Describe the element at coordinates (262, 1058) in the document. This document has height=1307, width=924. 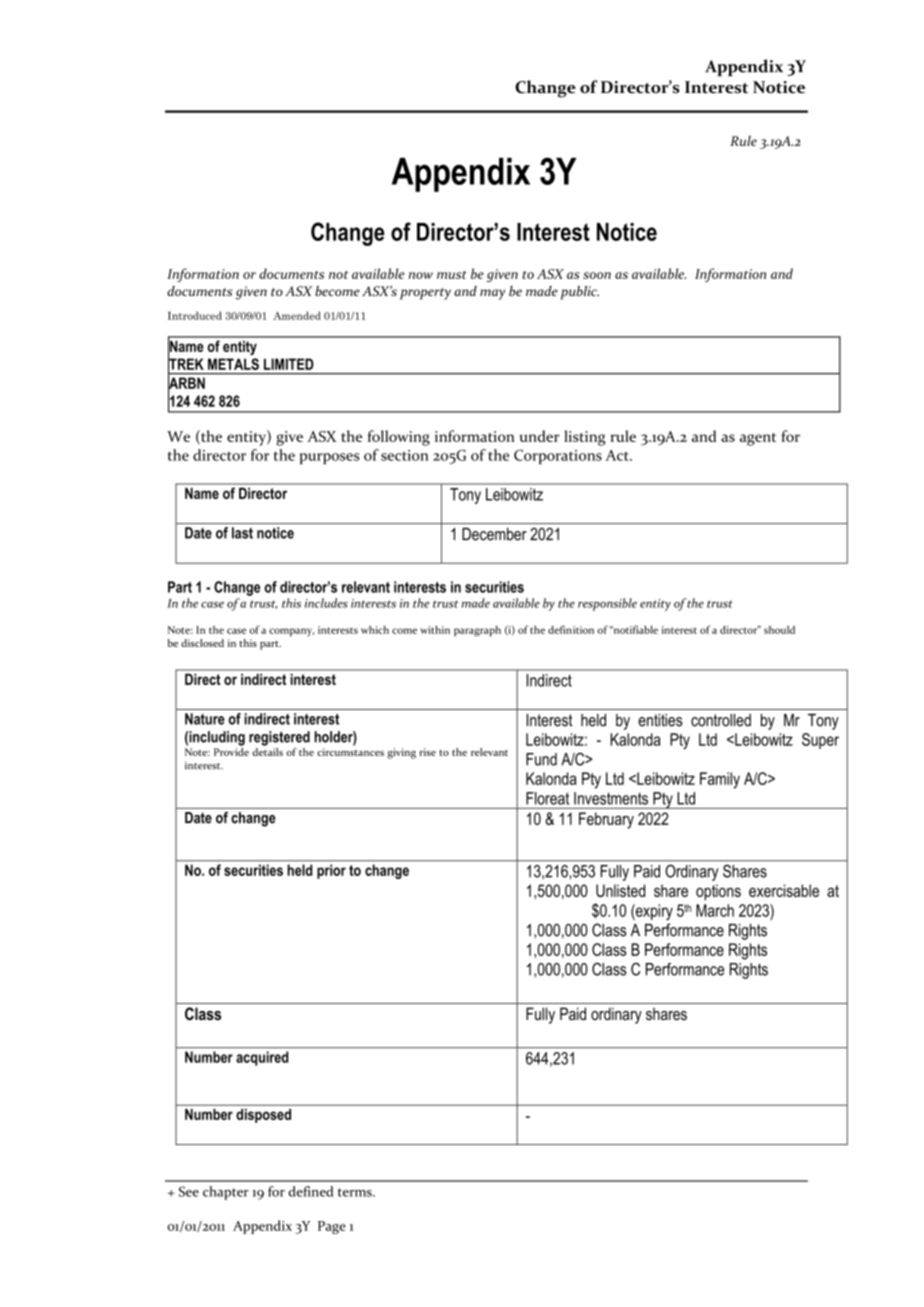
I see `acquired` at that location.
